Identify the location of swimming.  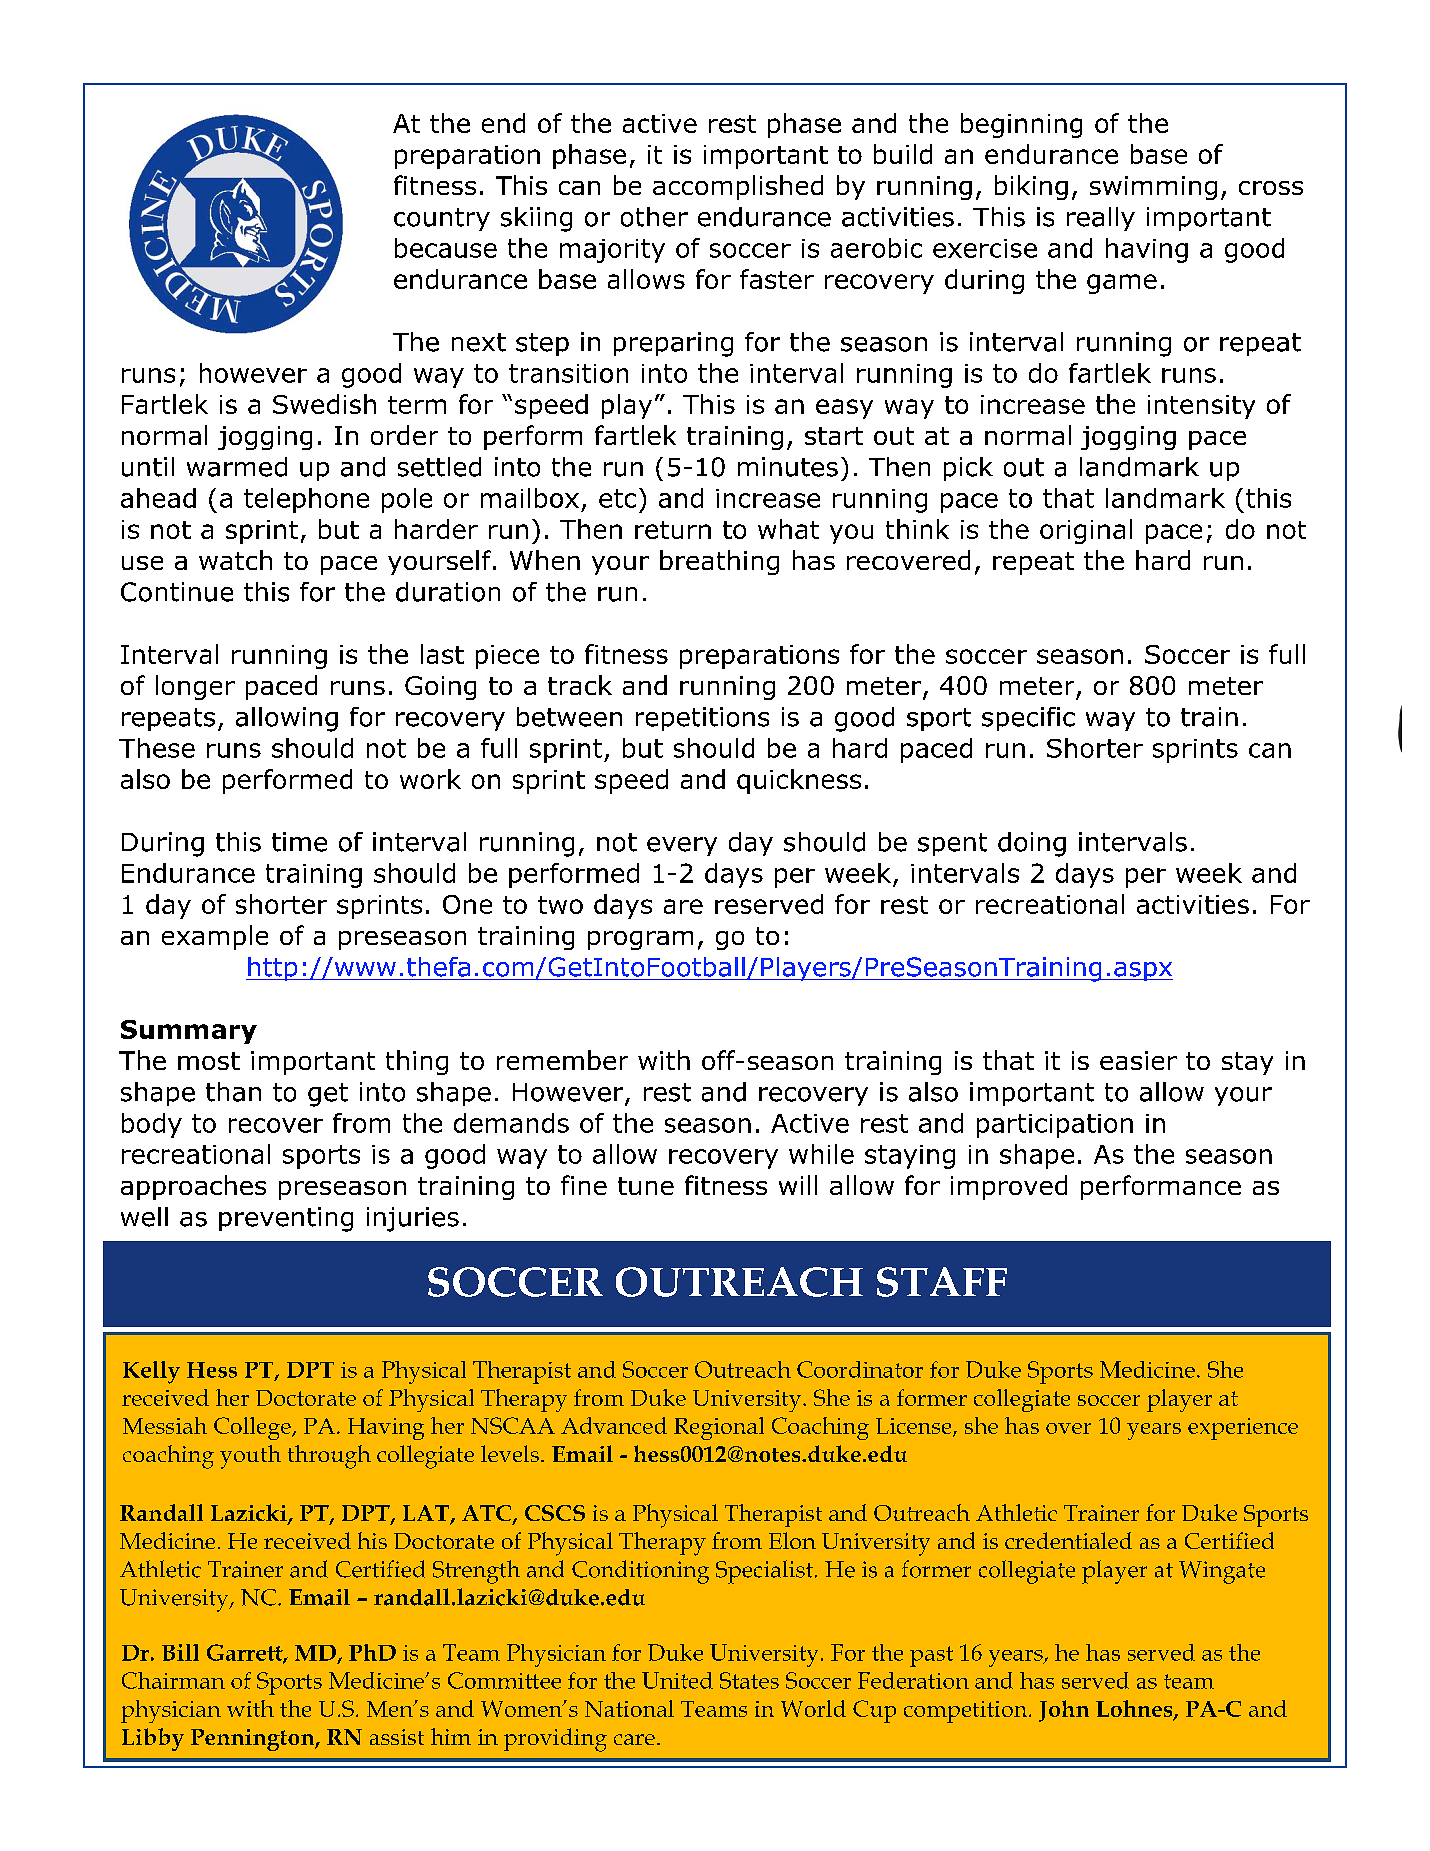
(1153, 188).
